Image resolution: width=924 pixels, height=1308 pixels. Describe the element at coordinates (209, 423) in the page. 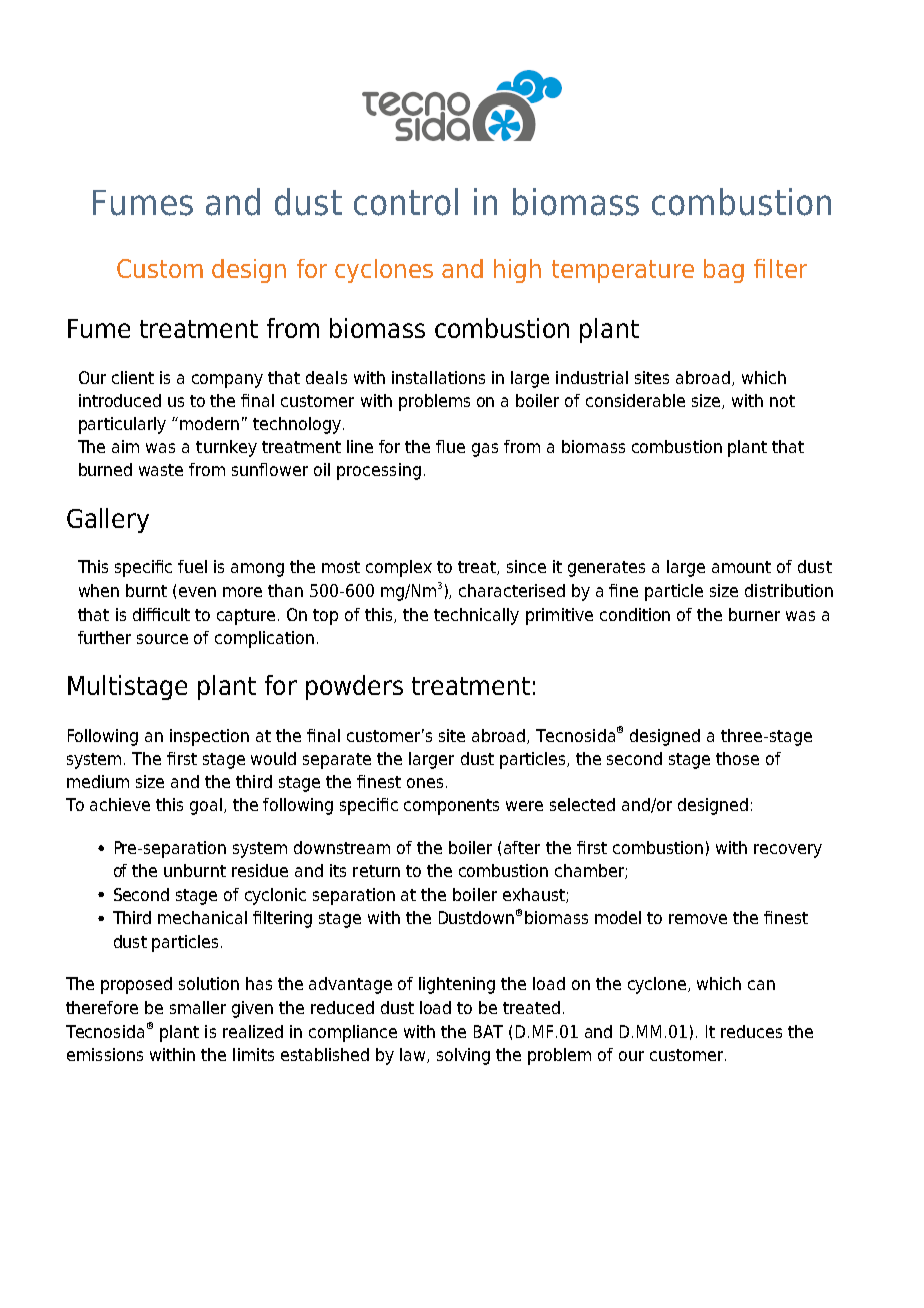

I see `modern` at that location.
